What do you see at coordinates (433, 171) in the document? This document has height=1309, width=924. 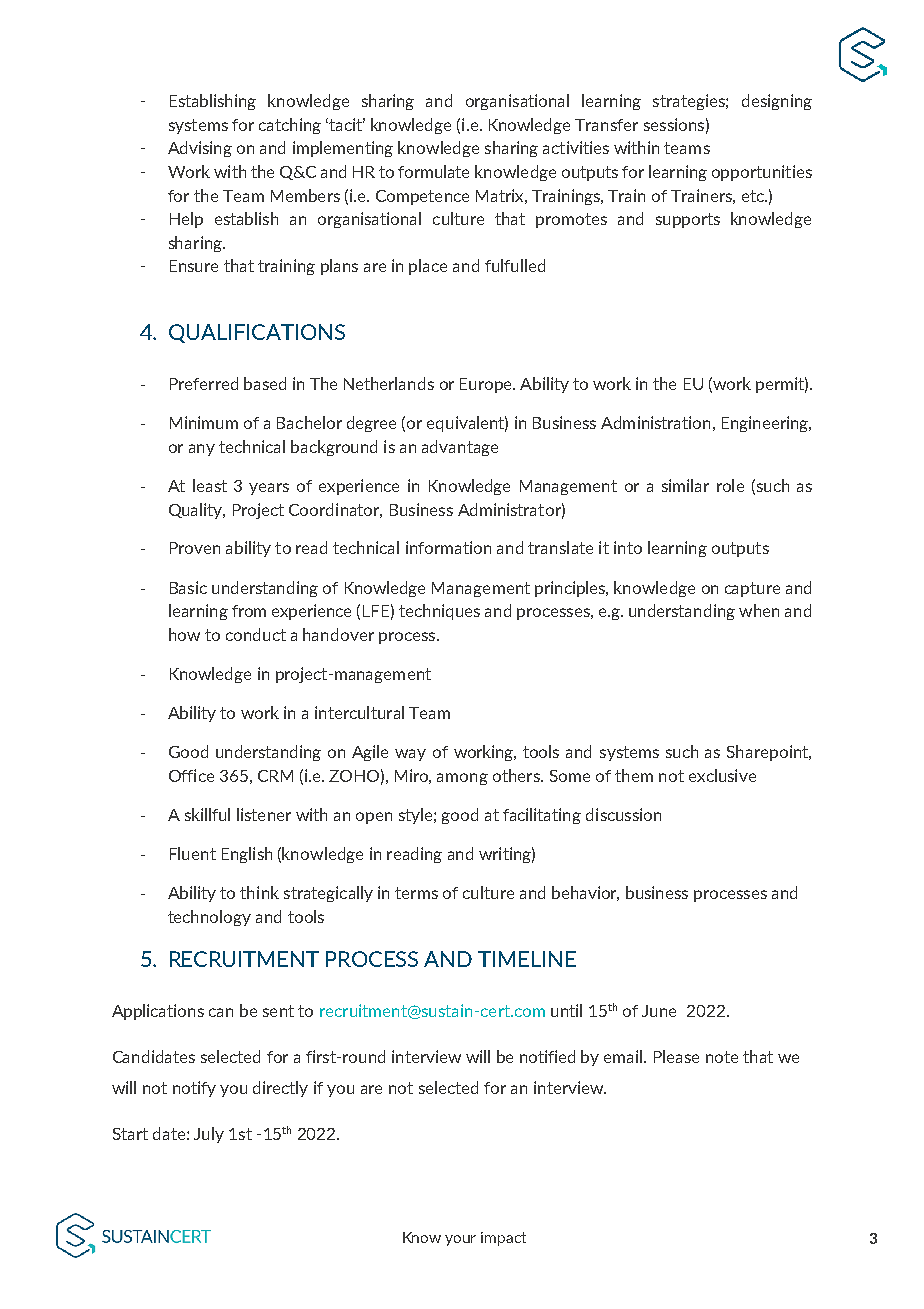 I see `formulate` at bounding box center [433, 171].
